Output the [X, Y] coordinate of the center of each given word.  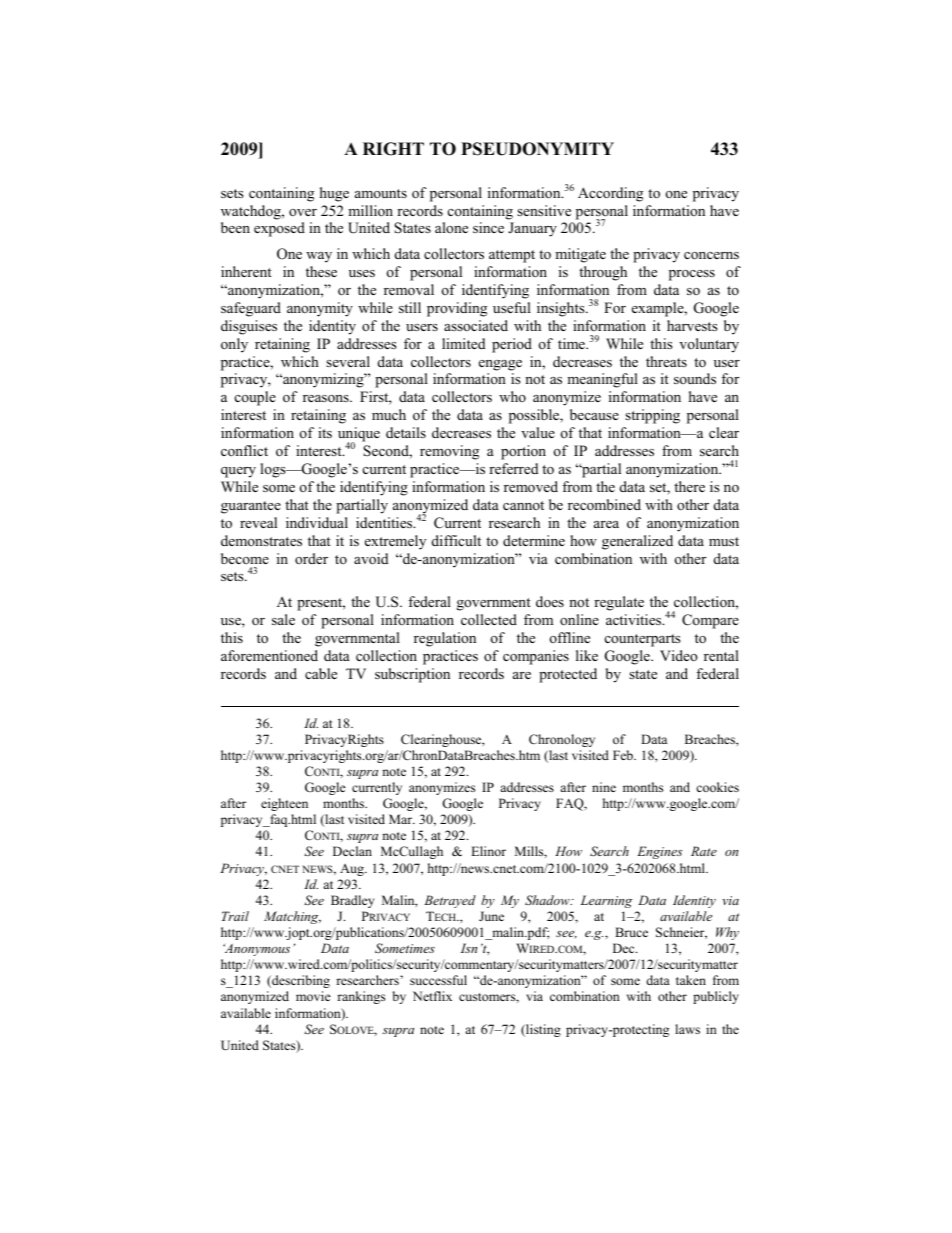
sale [283, 619]
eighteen [284, 804]
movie [313, 996]
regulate [619, 603]
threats [666, 361]
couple [255, 398]
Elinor [488, 851]
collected [489, 619]
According [610, 194]
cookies [717, 787]
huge [334, 194]
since [488, 227]
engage [500, 365]
